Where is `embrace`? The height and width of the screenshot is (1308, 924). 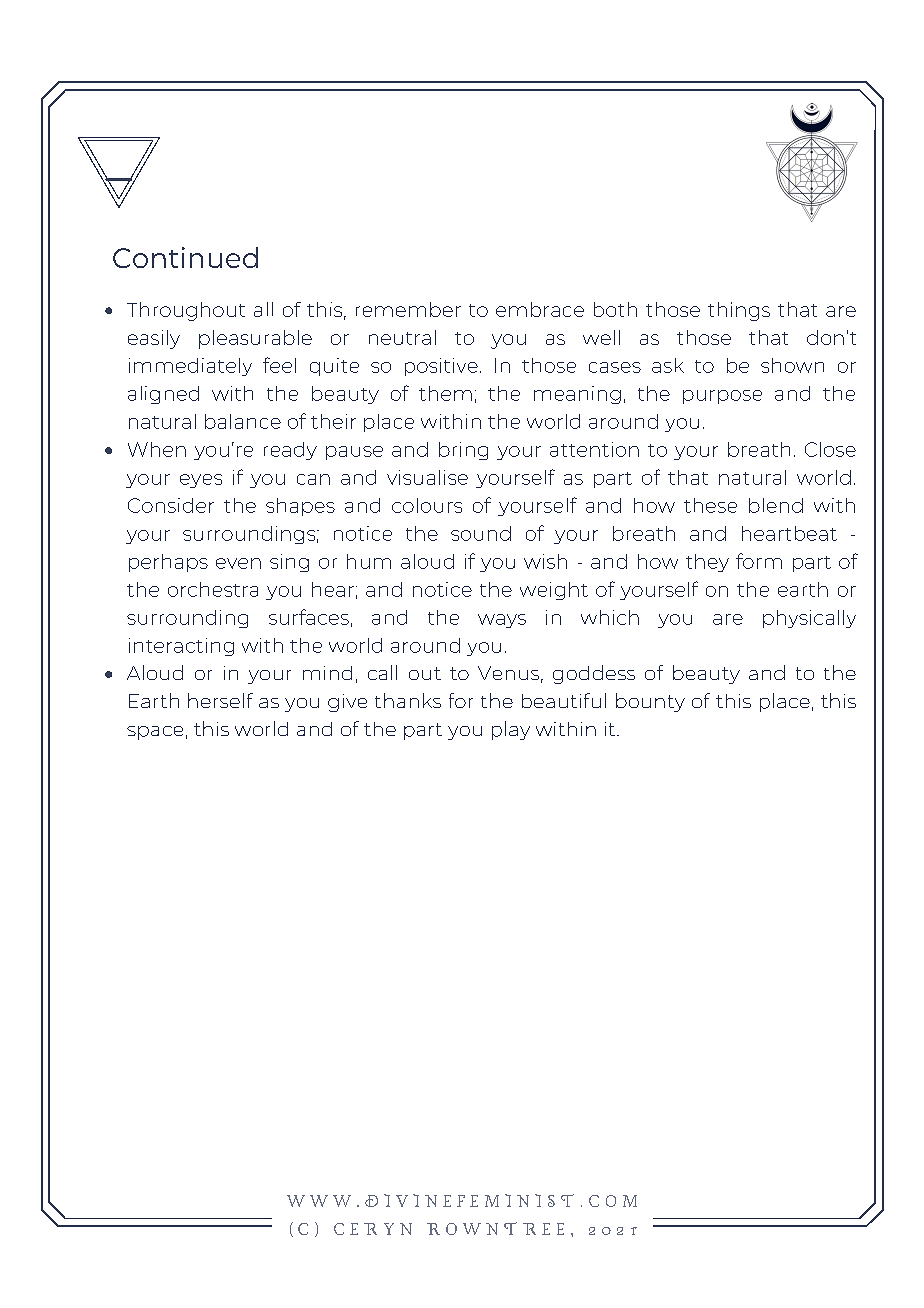 embrace is located at coordinates (540, 309).
